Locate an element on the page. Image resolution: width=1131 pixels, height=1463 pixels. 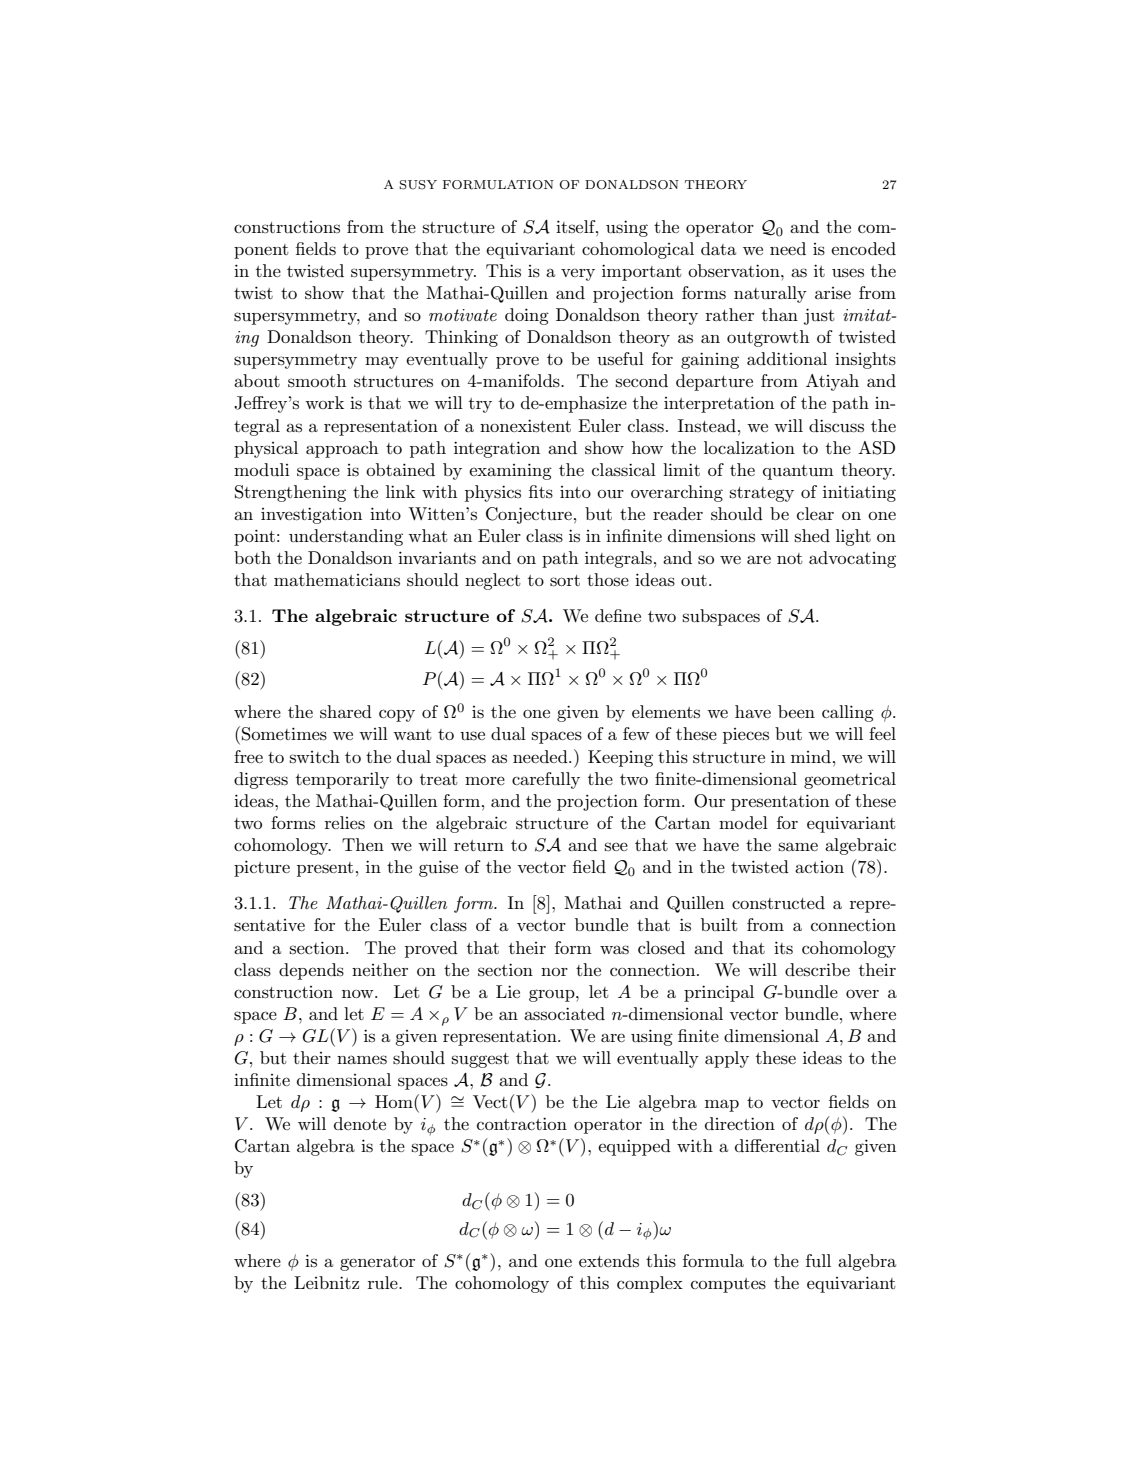
mind is located at coordinates (811, 756).
